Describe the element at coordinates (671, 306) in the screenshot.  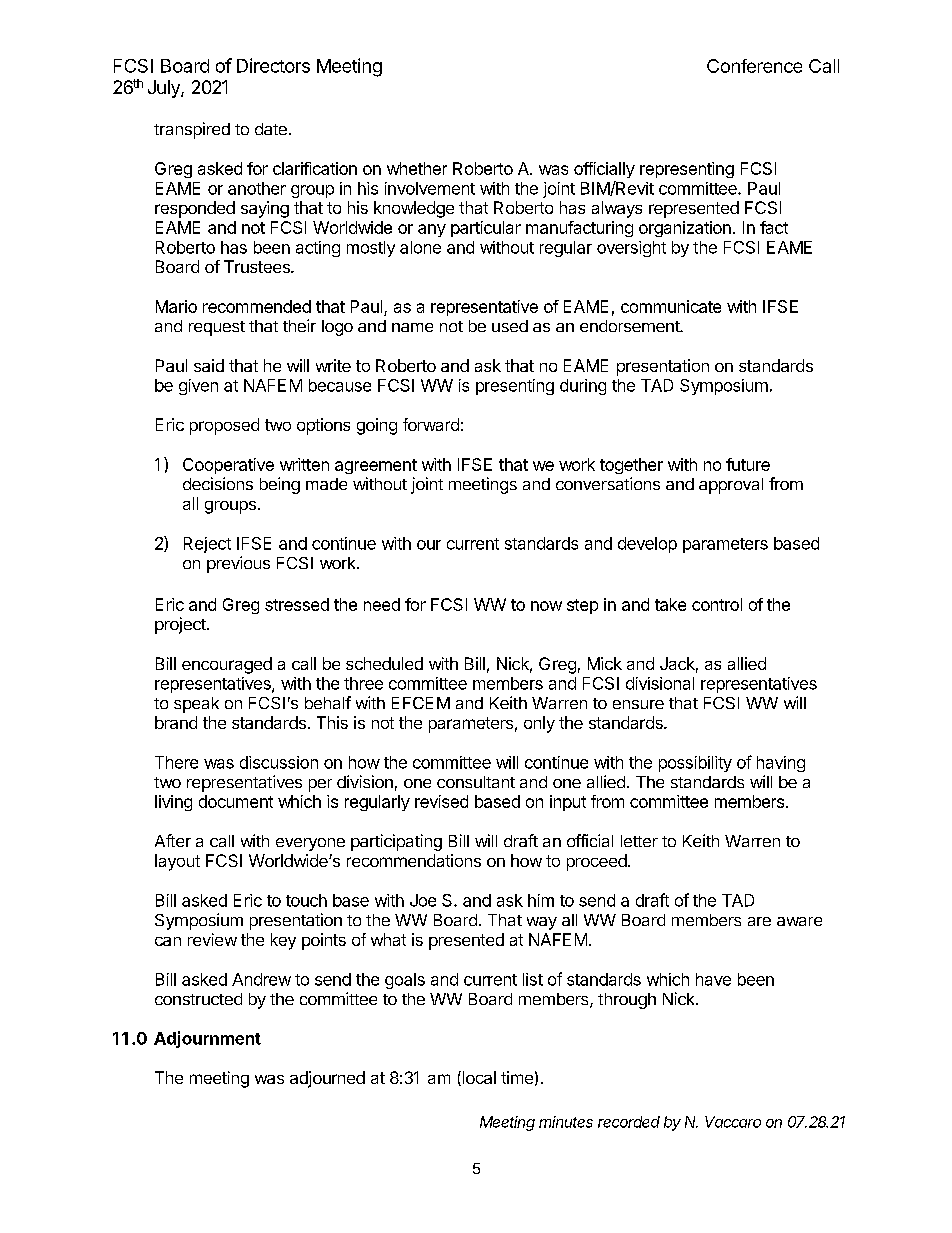
I see `communicate` at that location.
